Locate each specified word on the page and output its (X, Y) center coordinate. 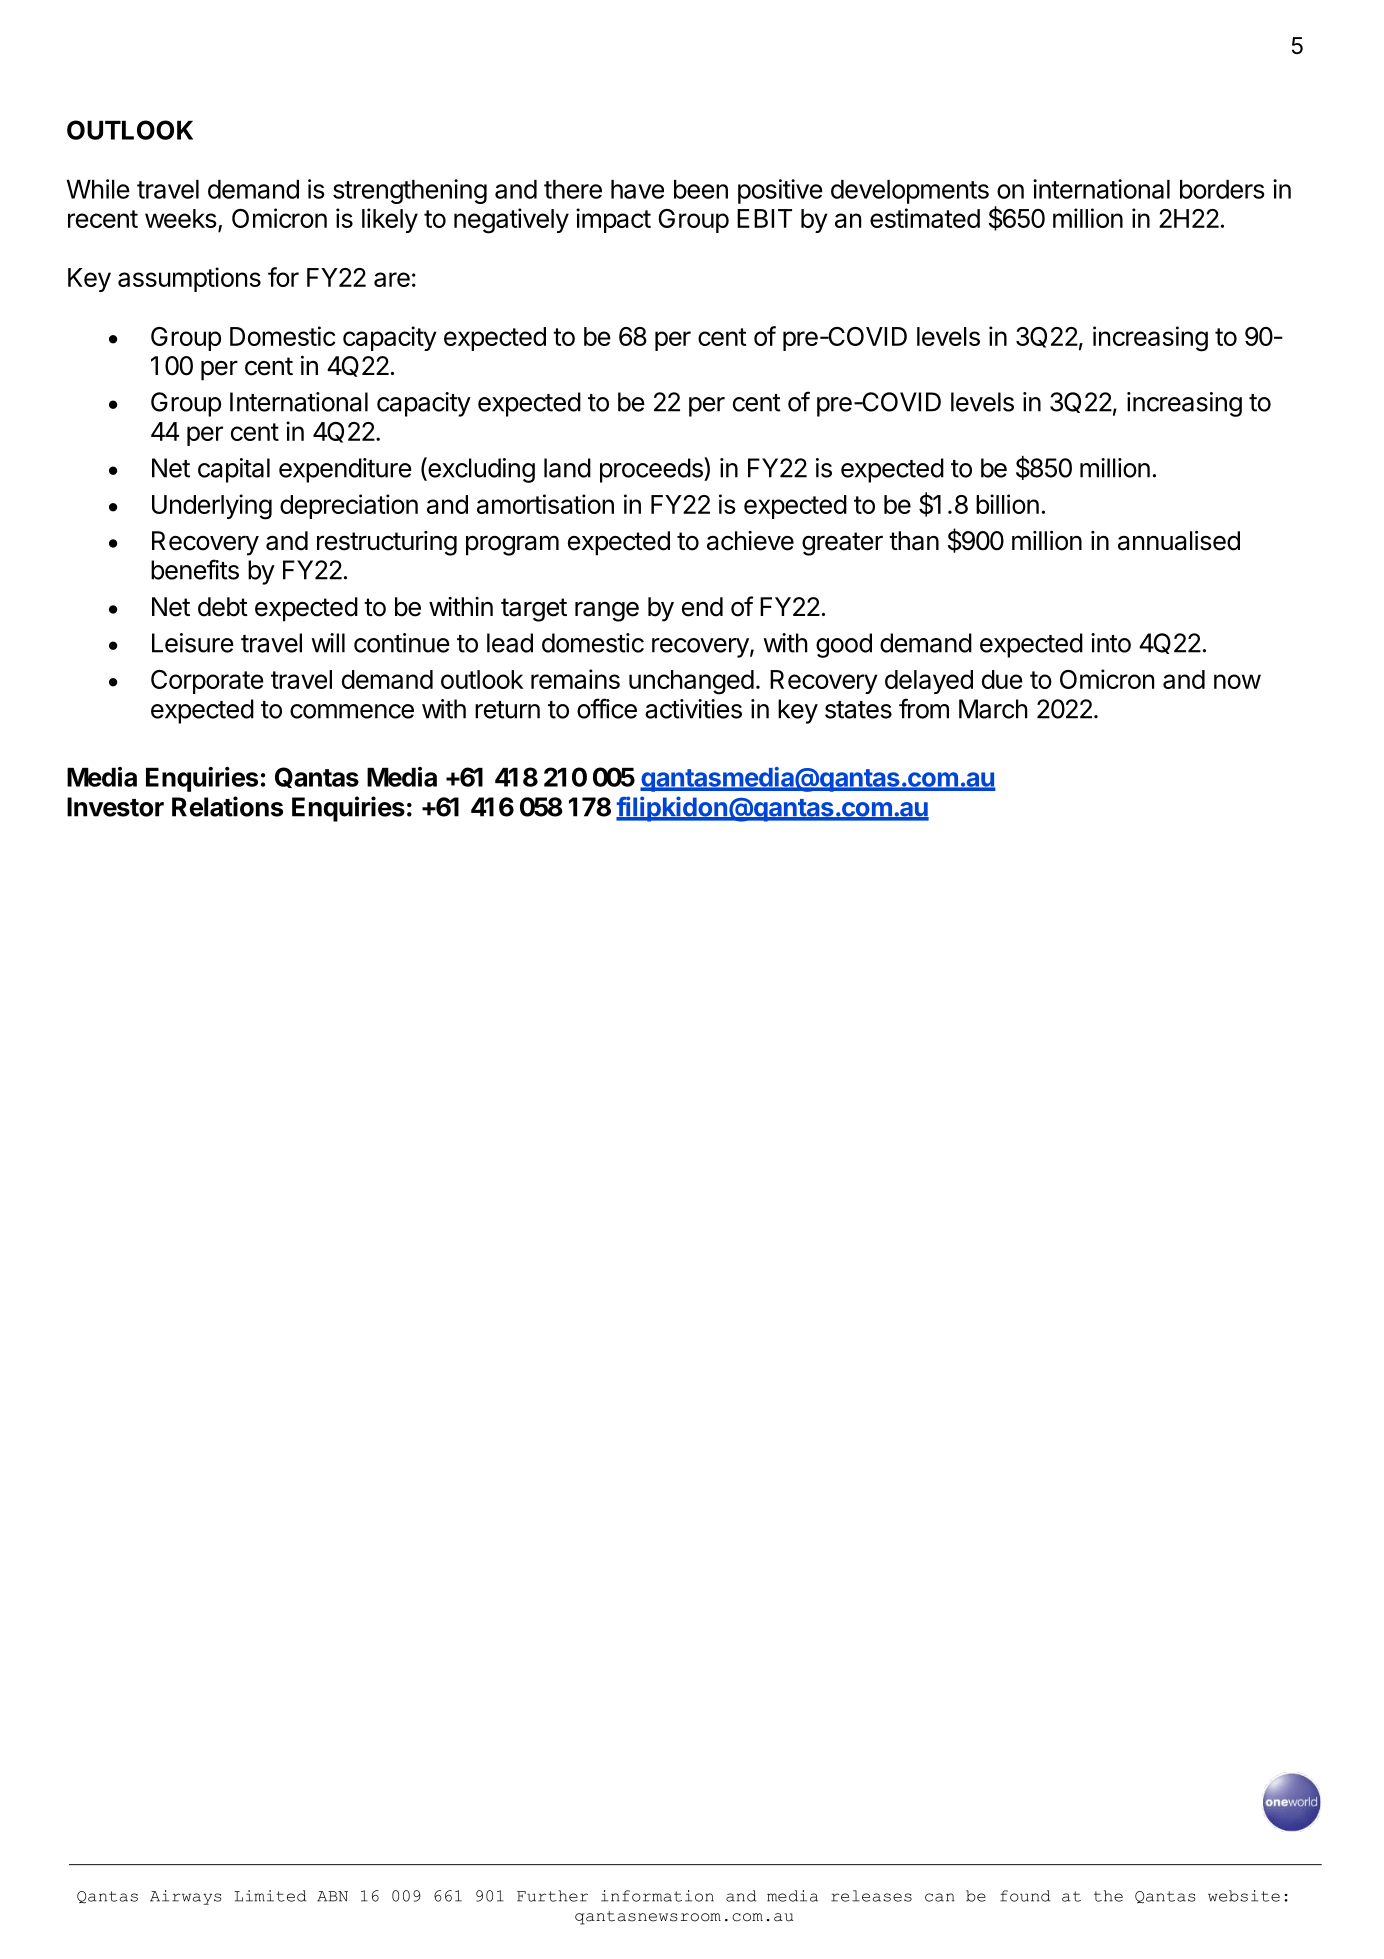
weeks (181, 218)
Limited (270, 1896)
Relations (227, 806)
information (657, 1896)
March (993, 709)
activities (693, 709)
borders (1222, 189)
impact (613, 220)
